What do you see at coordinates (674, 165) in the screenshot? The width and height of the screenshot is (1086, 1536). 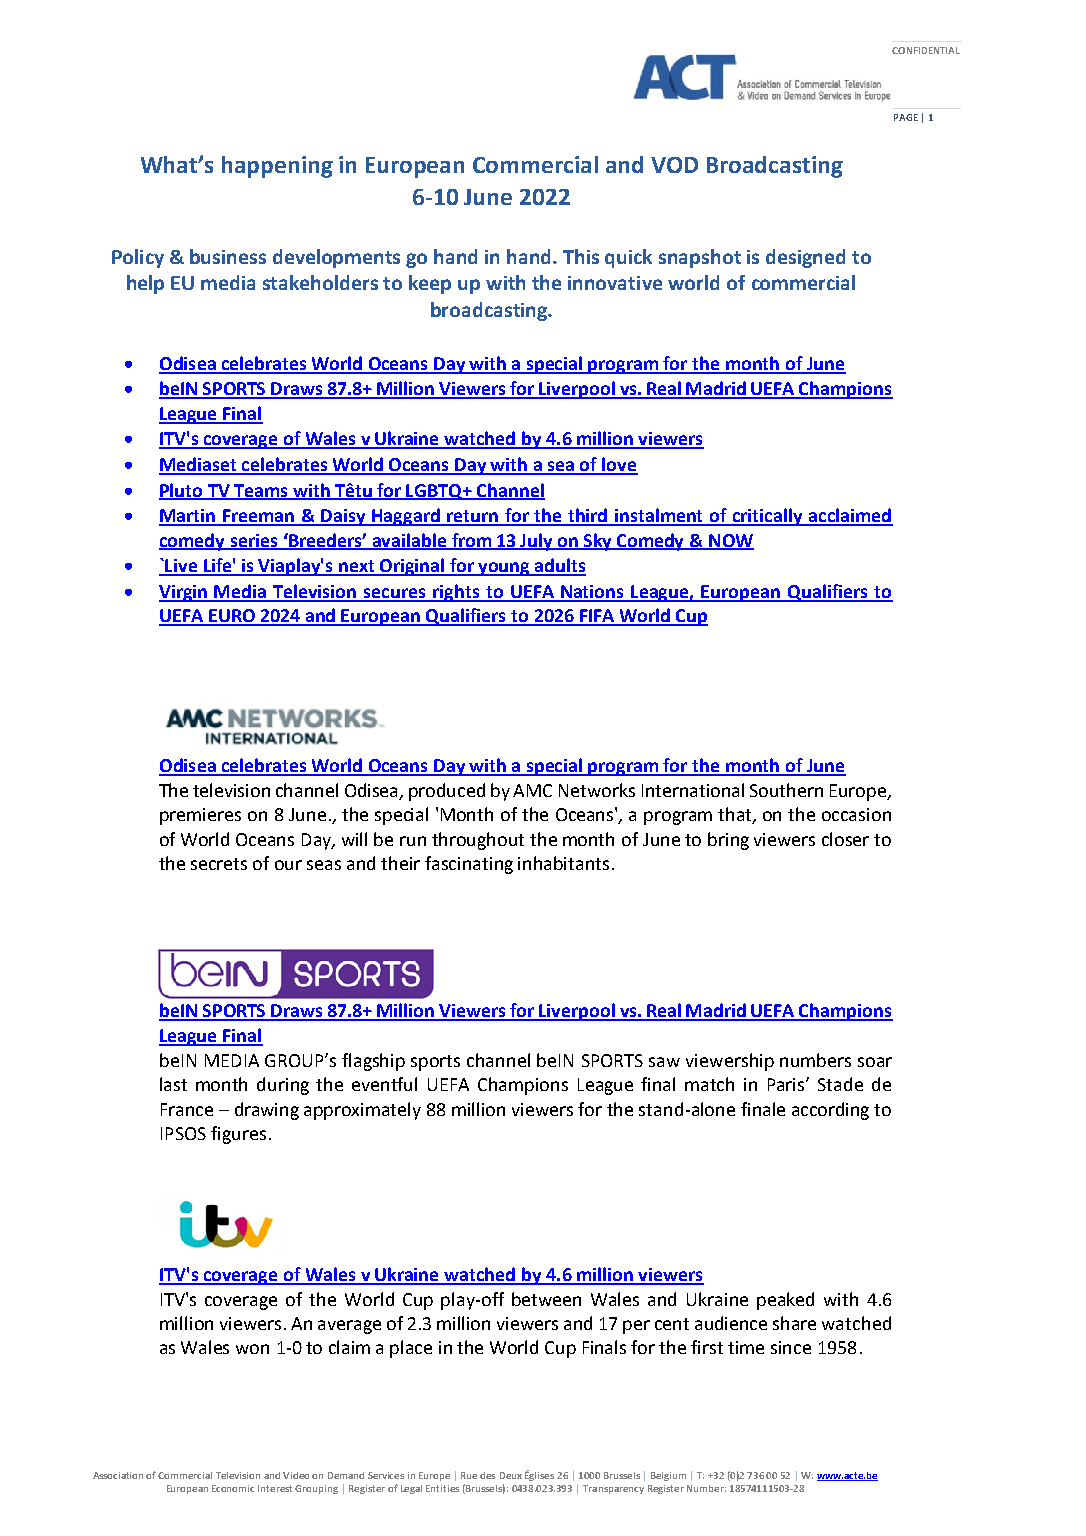 I see `VOD` at bounding box center [674, 165].
